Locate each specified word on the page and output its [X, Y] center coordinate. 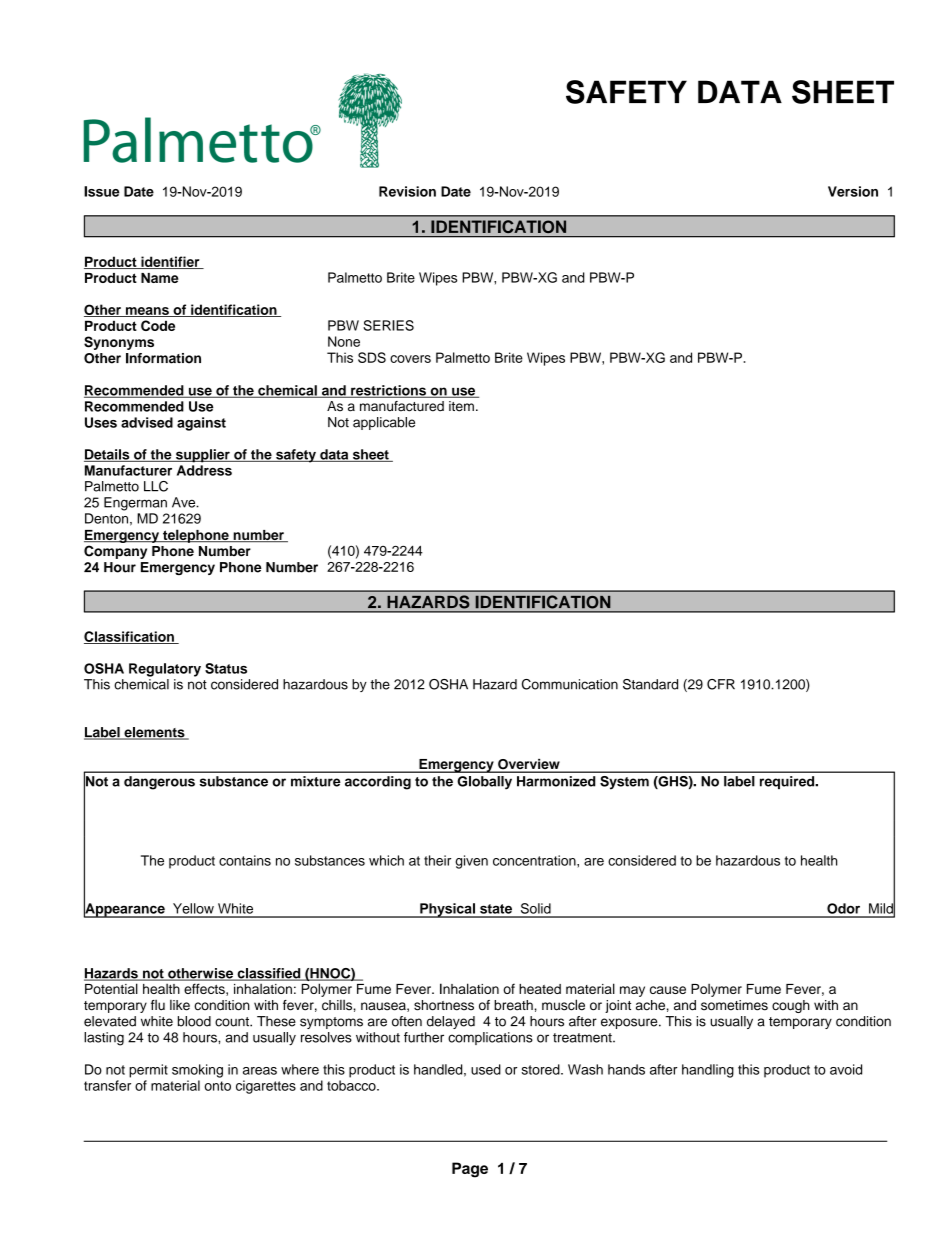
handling [708, 1071]
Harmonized [556, 781]
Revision [407, 191]
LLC [156, 486]
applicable [384, 423]
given [471, 862]
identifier [170, 262]
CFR [721, 684]
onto [217, 1086]
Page [470, 1170]
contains [245, 860]
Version [853, 191]
